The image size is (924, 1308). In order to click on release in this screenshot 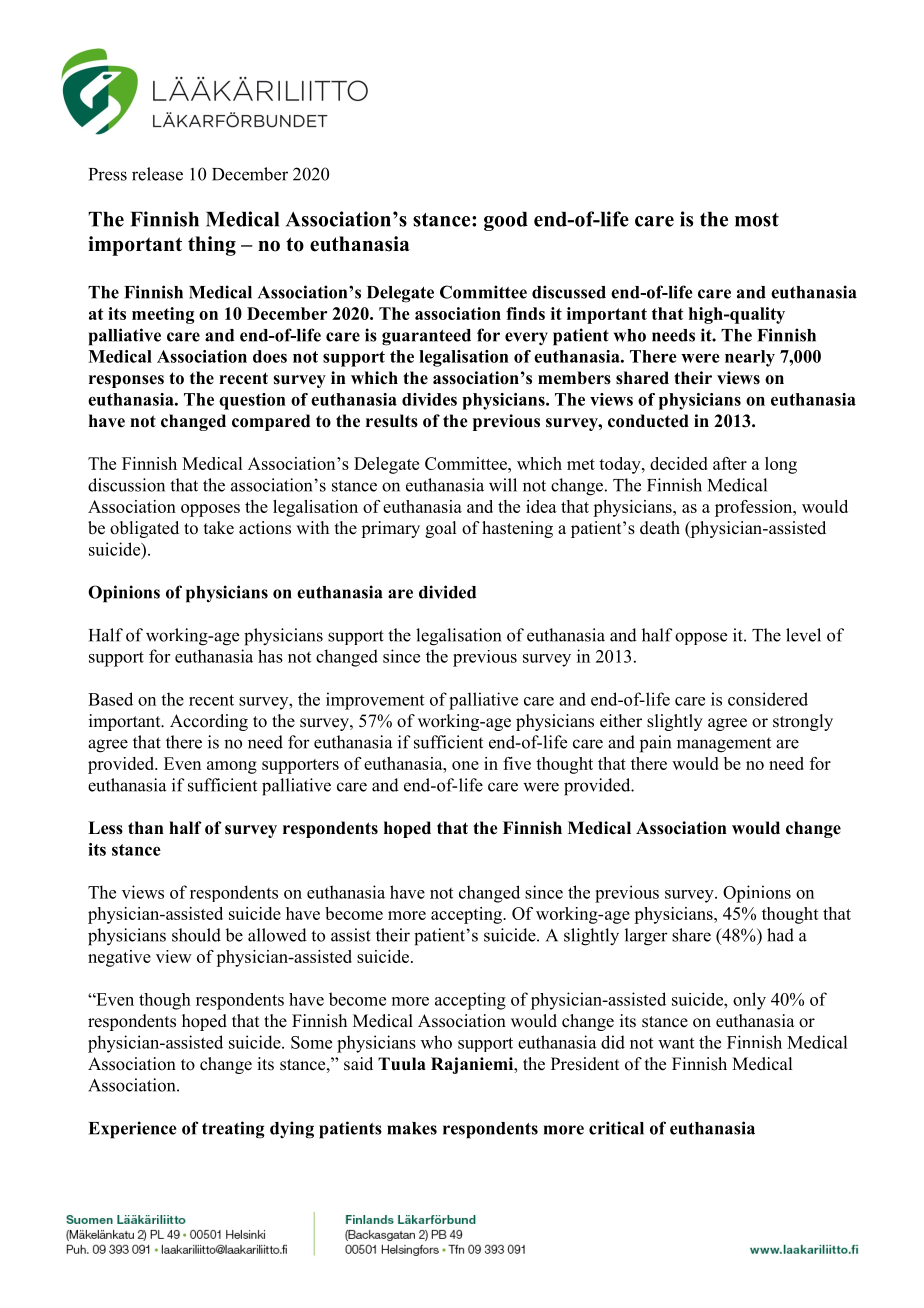, I will do `click(157, 174)`.
